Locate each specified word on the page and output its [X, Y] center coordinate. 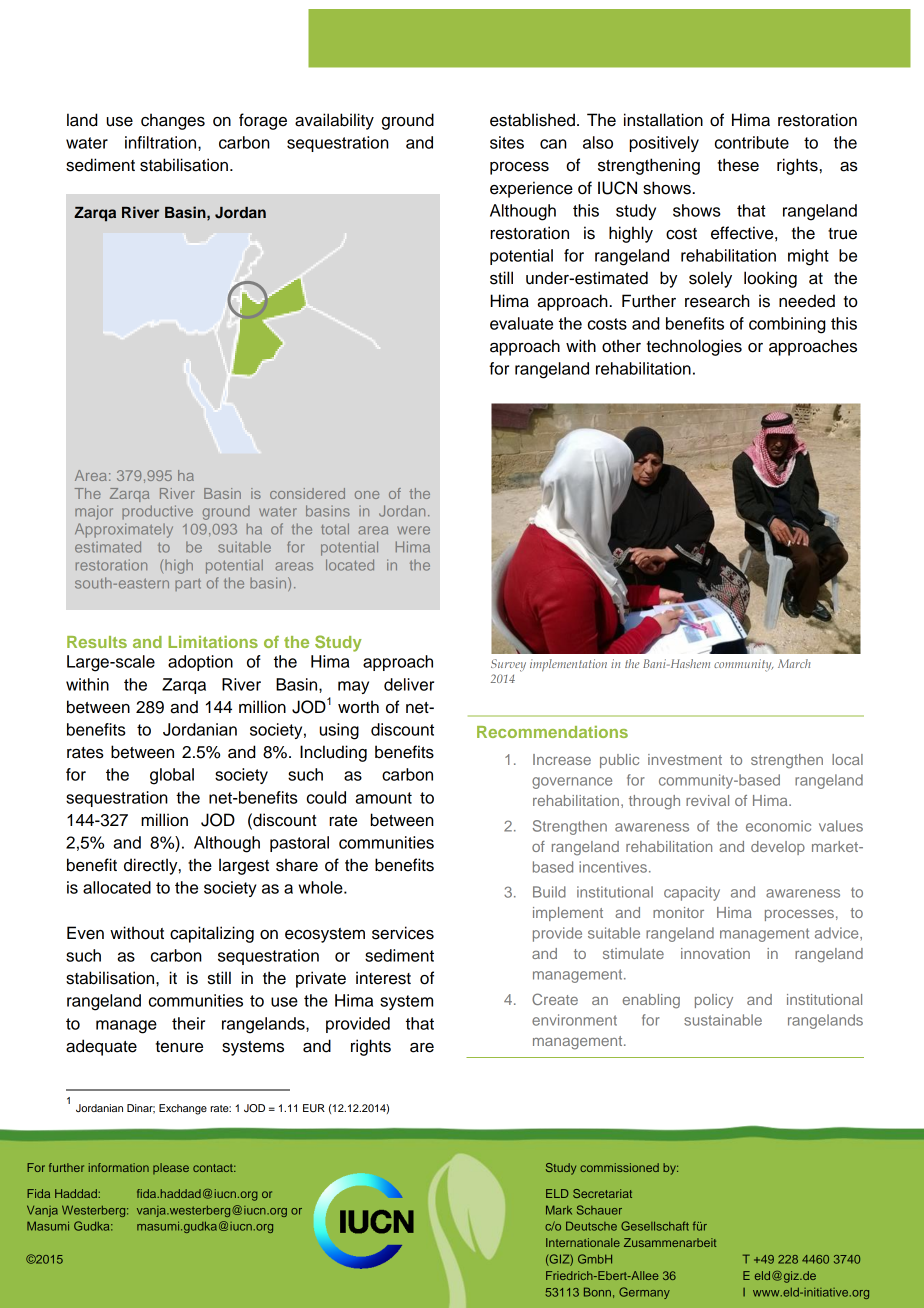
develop [778, 848]
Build [549, 892]
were [413, 530]
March [794, 663]
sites [507, 142]
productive [157, 512]
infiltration [162, 142]
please [171, 1168]
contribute [752, 142]
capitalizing [212, 934]
